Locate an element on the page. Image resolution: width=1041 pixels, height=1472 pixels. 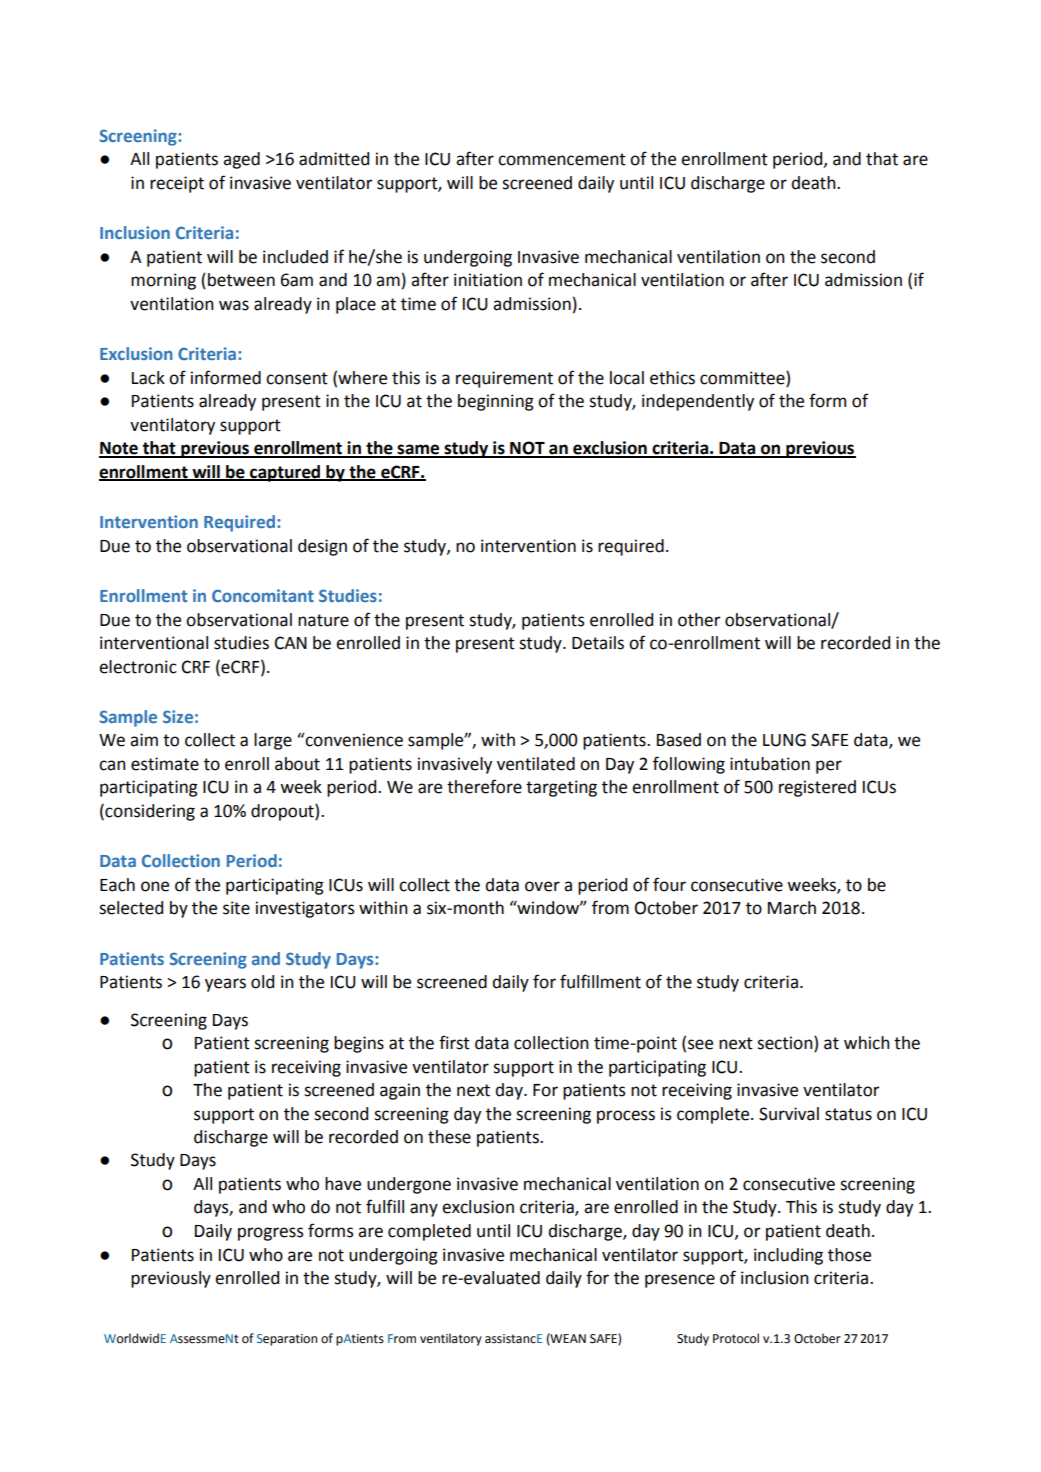
commencement is located at coordinates (562, 159).
